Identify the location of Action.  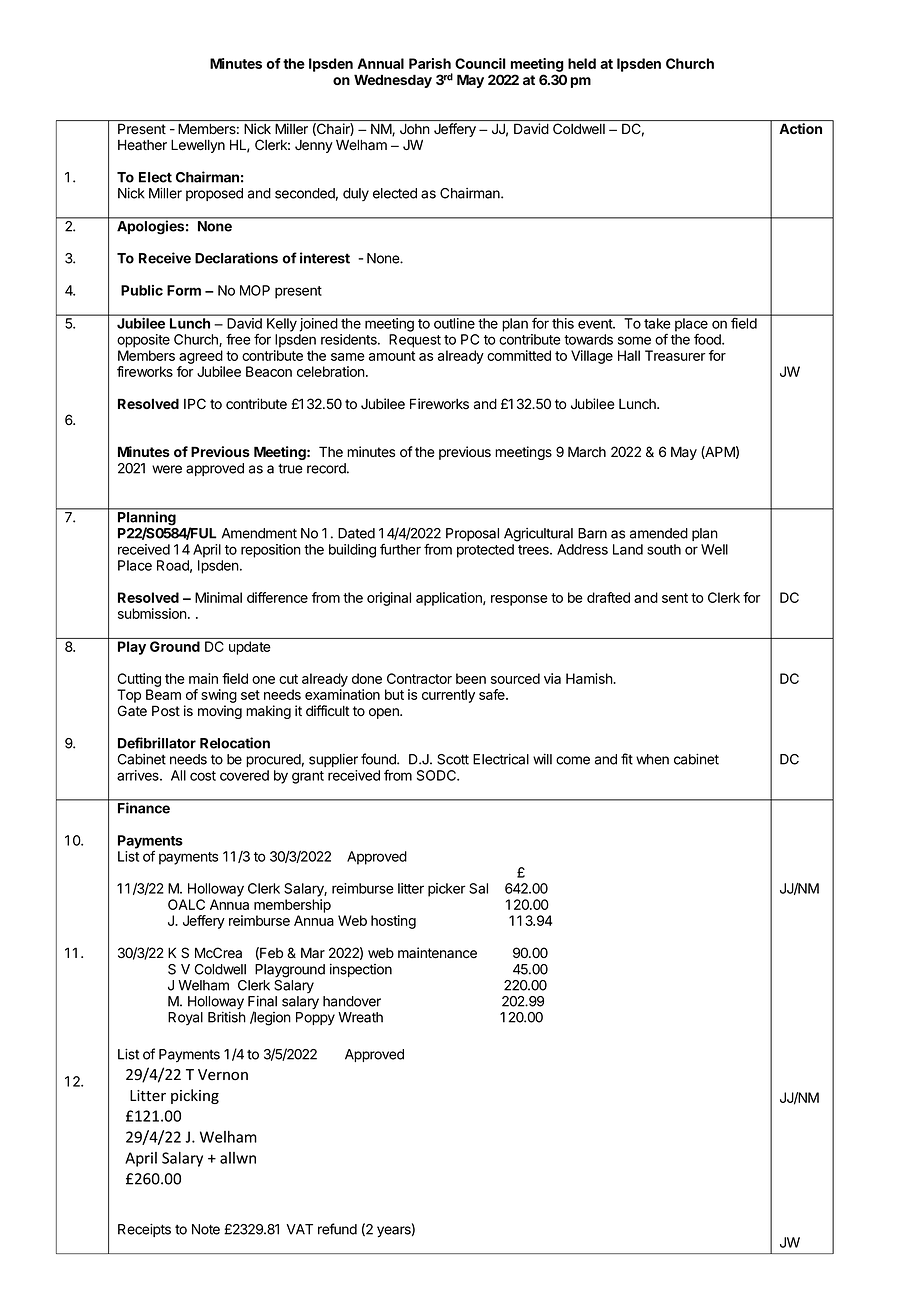
(800, 128).
